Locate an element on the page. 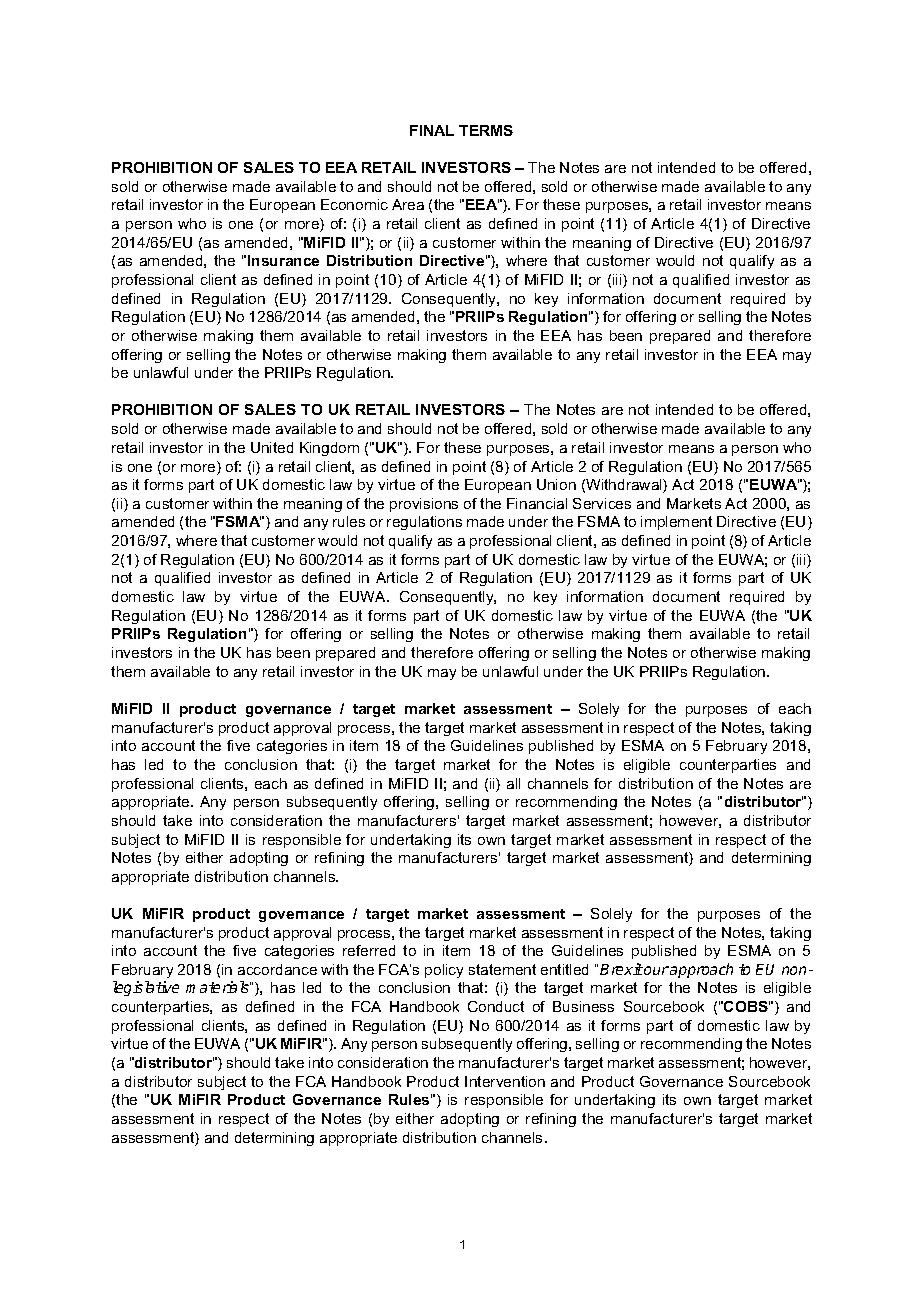 The image size is (924, 1308). United is located at coordinates (272, 447).
